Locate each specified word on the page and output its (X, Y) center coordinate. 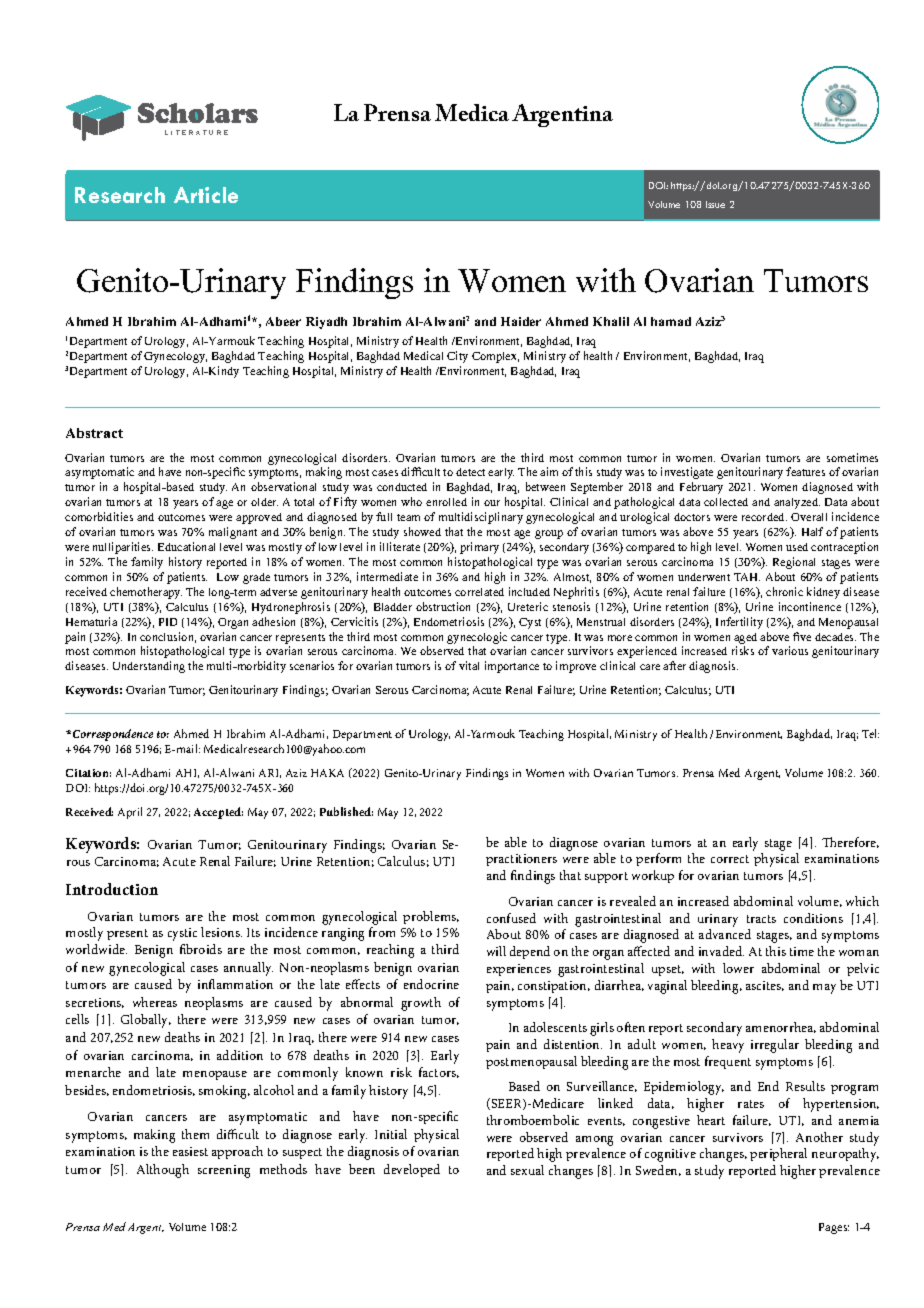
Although (163, 1171)
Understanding (149, 667)
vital (469, 665)
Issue (715, 204)
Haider (521, 321)
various (790, 650)
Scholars (198, 113)
